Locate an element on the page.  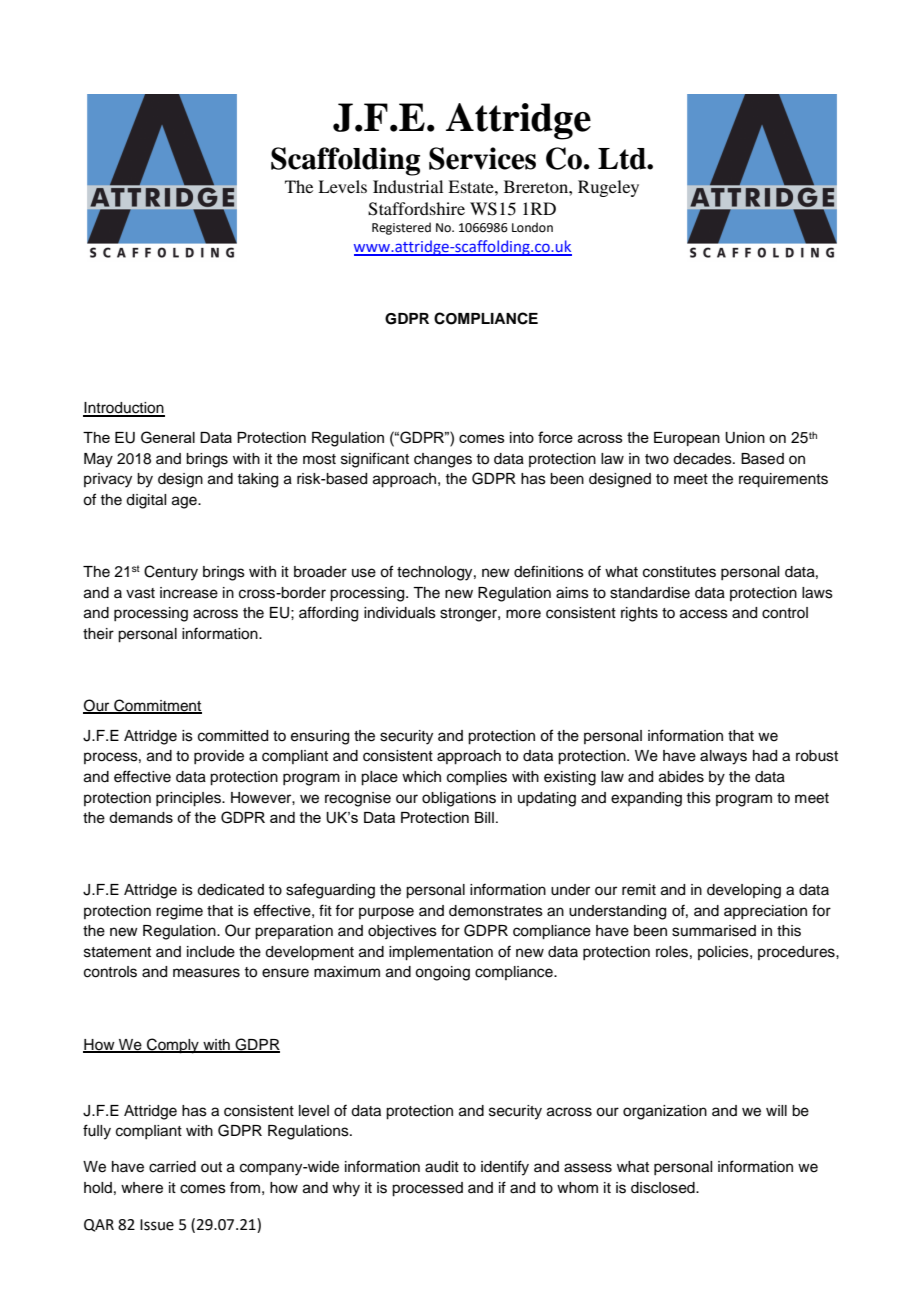
Staffordshire is located at coordinates (416, 209).
